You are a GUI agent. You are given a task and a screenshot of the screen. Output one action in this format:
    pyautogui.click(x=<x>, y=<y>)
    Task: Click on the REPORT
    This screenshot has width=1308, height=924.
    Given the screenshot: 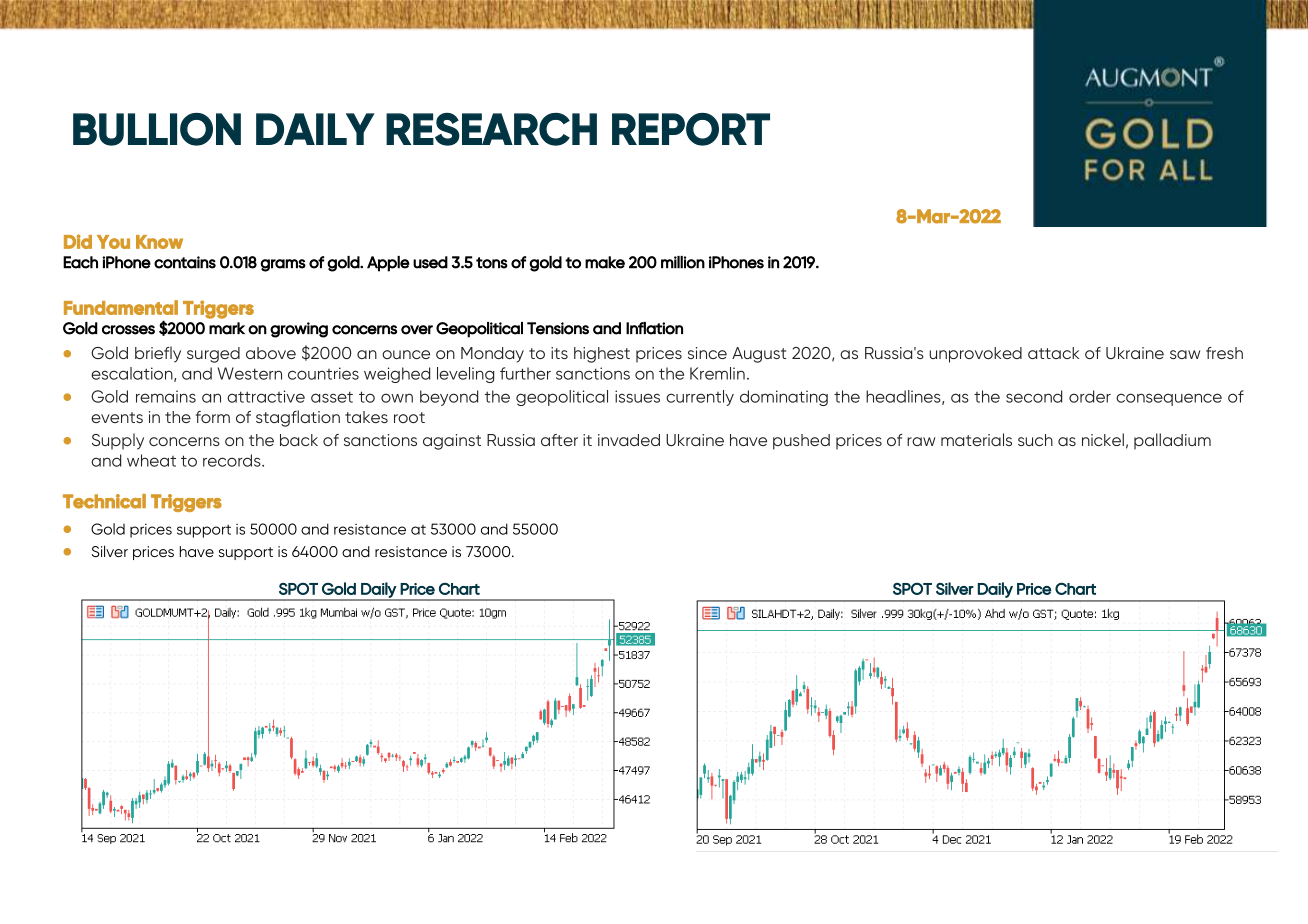 What is the action you would take?
    pyautogui.click(x=691, y=129)
